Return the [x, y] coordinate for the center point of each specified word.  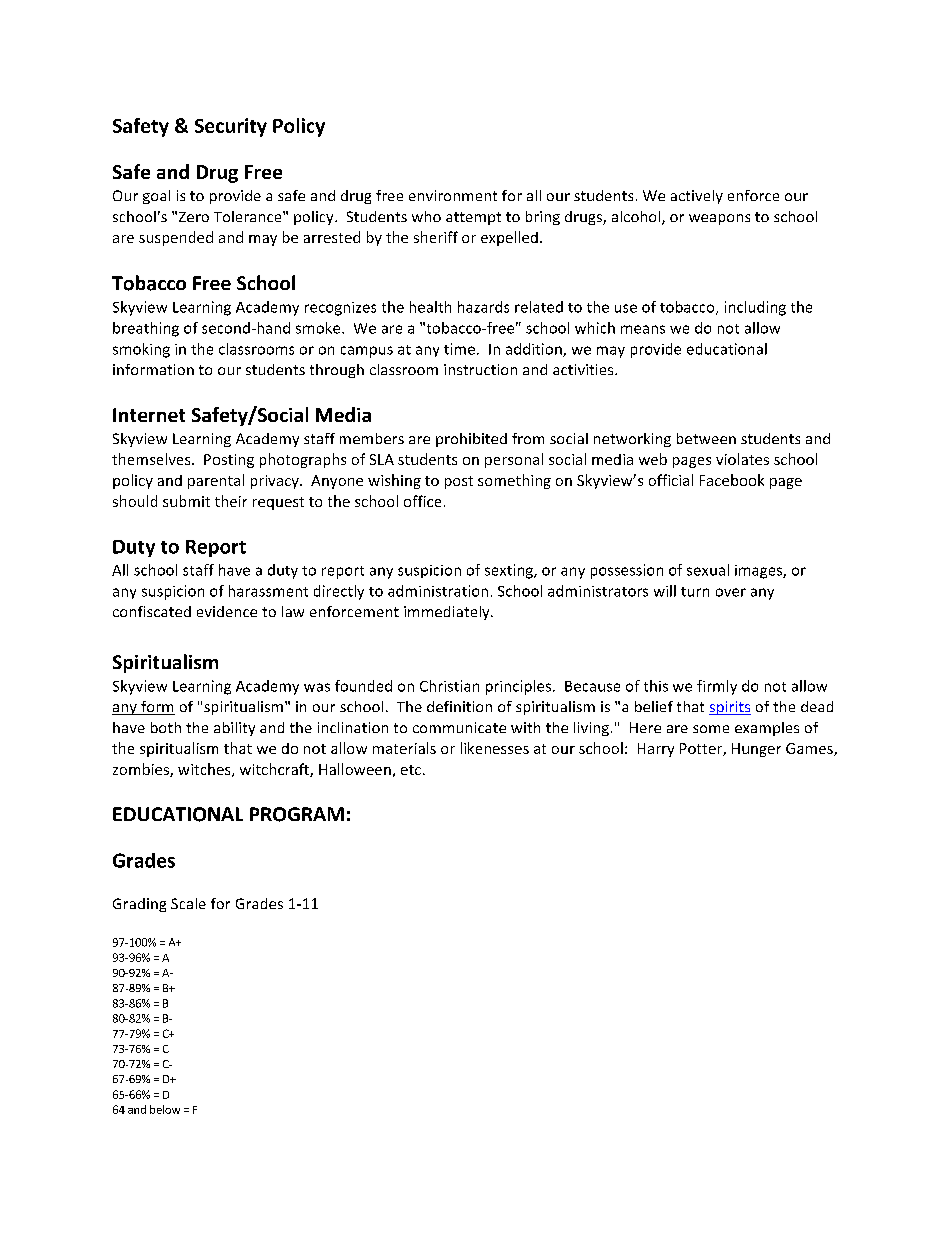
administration [438, 591]
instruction [480, 369]
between [706, 438]
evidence [227, 611]
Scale [188, 903]
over [731, 592]
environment [453, 195]
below [165, 1109]
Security [231, 127]
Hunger [756, 750]
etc [411, 770]
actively [697, 197]
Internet [149, 415]
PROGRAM [297, 814]
